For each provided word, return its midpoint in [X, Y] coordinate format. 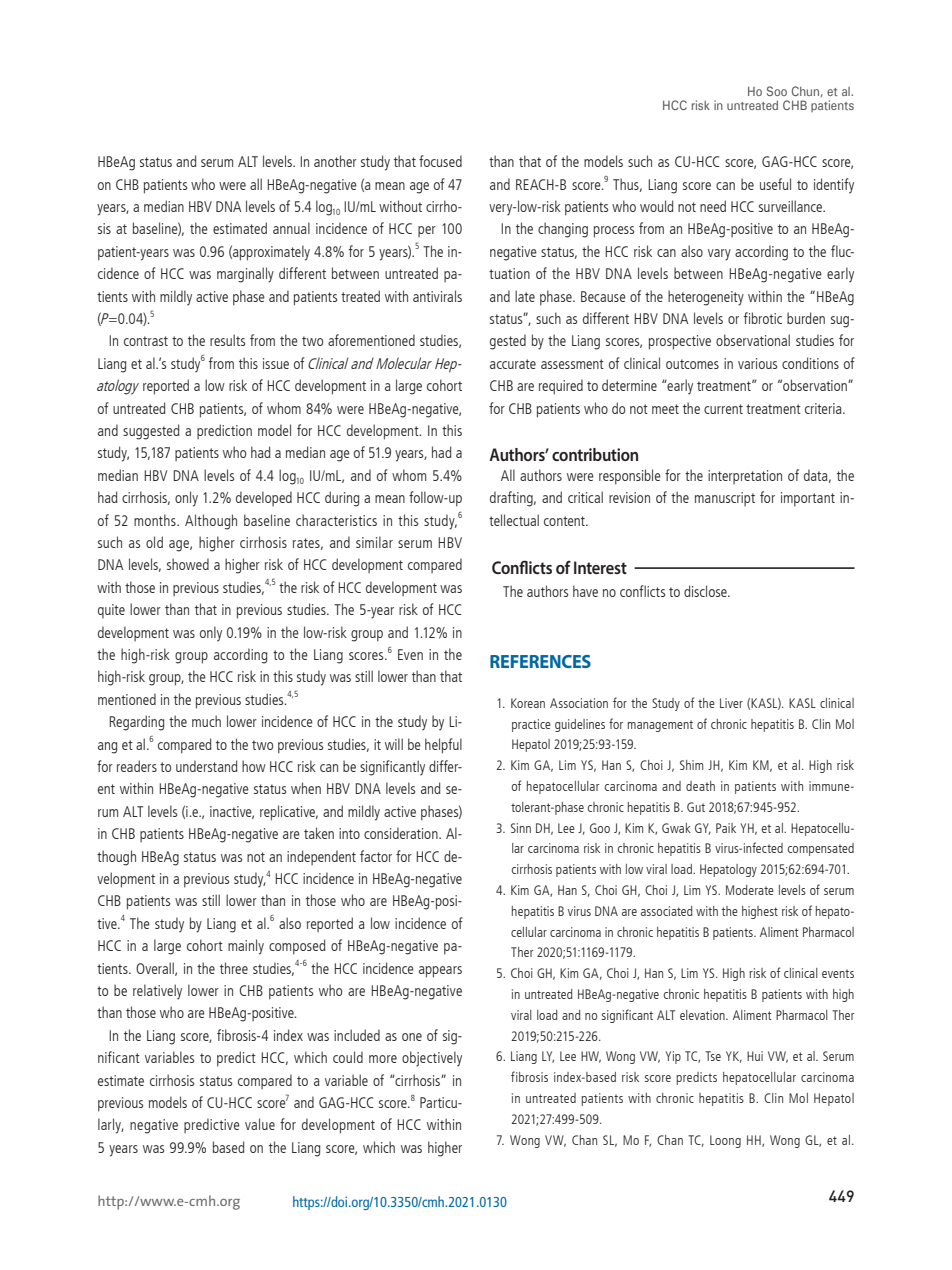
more [383, 1059]
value [260, 1124]
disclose [706, 591]
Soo [777, 91]
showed [188, 564]
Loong [725, 1141]
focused [440, 161]
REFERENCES [540, 661]
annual [291, 228]
